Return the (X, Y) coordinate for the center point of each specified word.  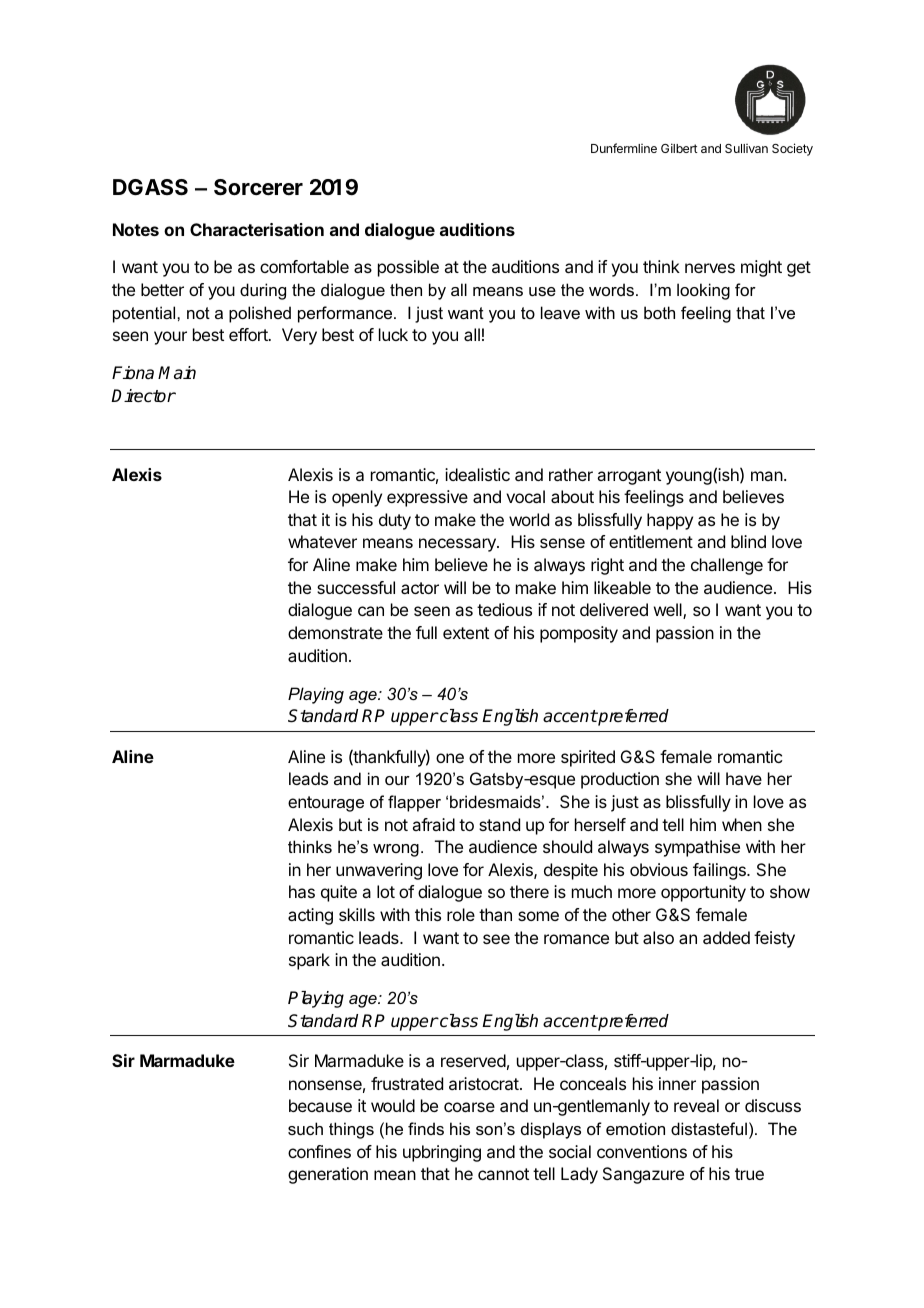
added (726, 937)
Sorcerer (258, 187)
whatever (322, 541)
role (461, 914)
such (305, 1128)
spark (309, 961)
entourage (326, 804)
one (450, 758)
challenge (727, 566)
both (659, 312)
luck (393, 334)
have (744, 778)
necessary (458, 545)
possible (408, 268)
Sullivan (746, 148)
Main (177, 373)
